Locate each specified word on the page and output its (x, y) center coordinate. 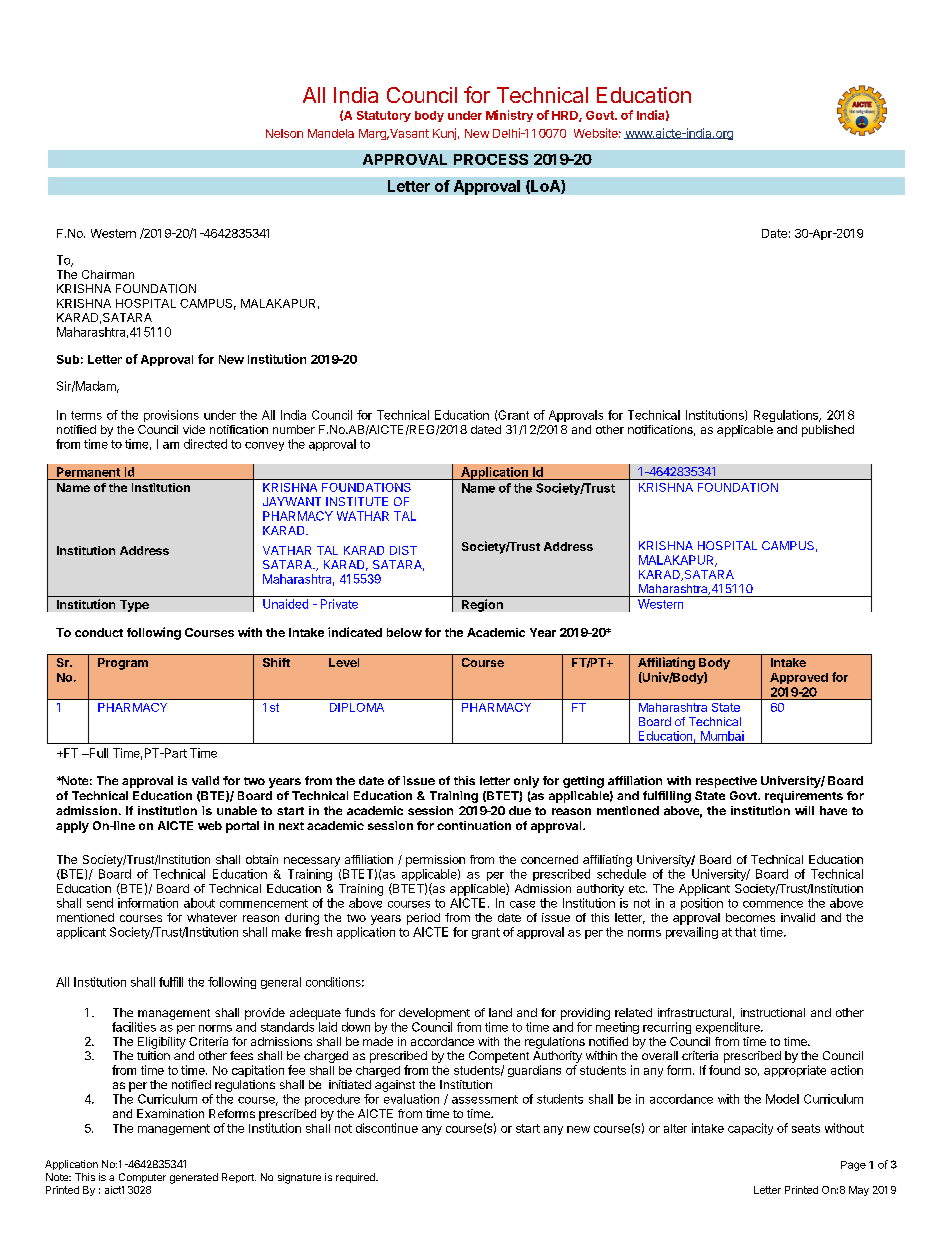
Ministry (509, 116)
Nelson (284, 133)
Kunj (444, 134)
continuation (474, 825)
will (804, 810)
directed (205, 444)
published (828, 431)
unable (237, 810)
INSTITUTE (357, 501)
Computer (142, 1178)
